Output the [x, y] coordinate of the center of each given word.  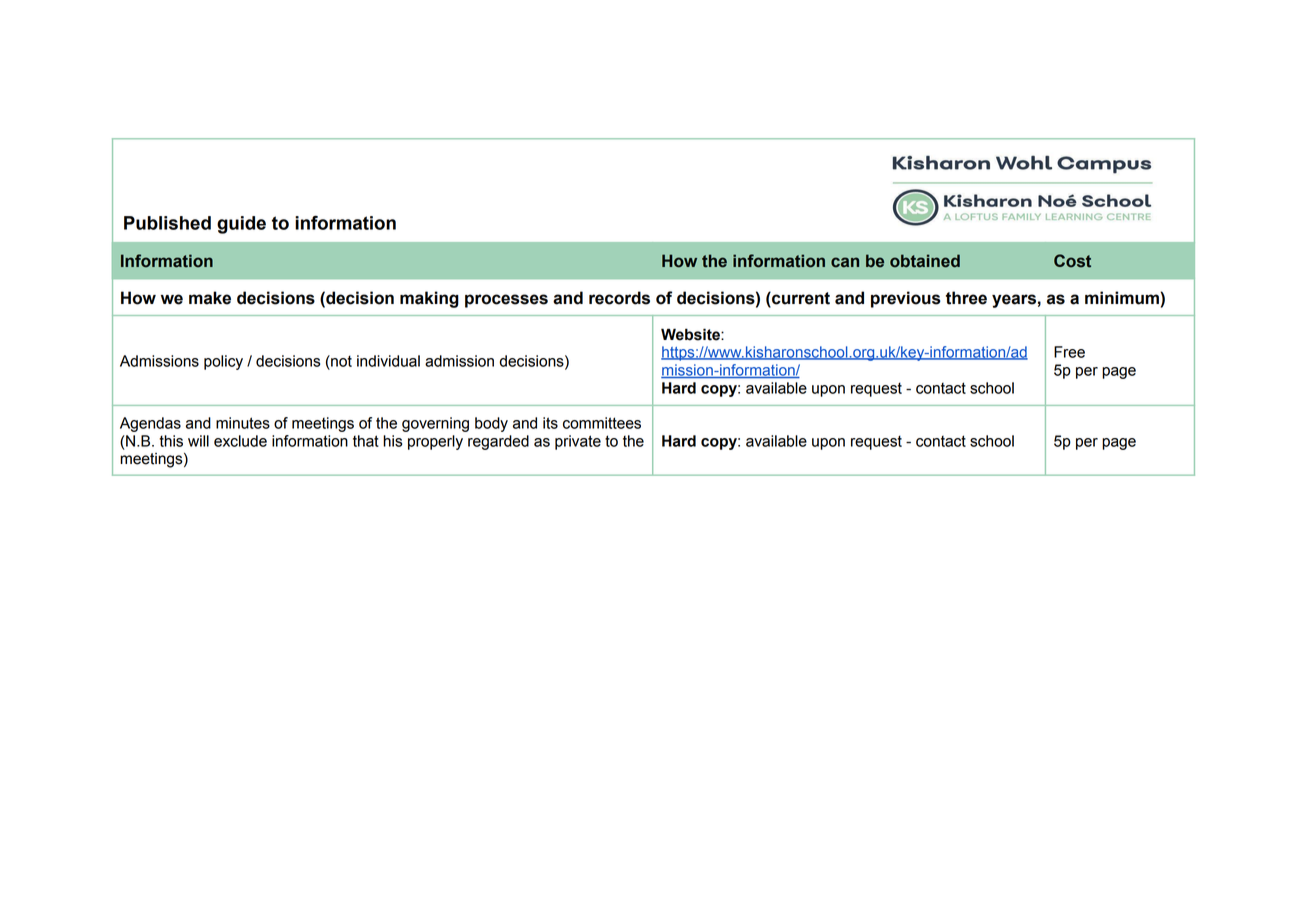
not [340, 361]
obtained [925, 261]
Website [691, 334]
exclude [240, 441]
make [210, 298]
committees [602, 423]
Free [1069, 352]
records [619, 298]
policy [223, 362]
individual [388, 361]
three [966, 298]
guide [241, 225]
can [845, 262]
